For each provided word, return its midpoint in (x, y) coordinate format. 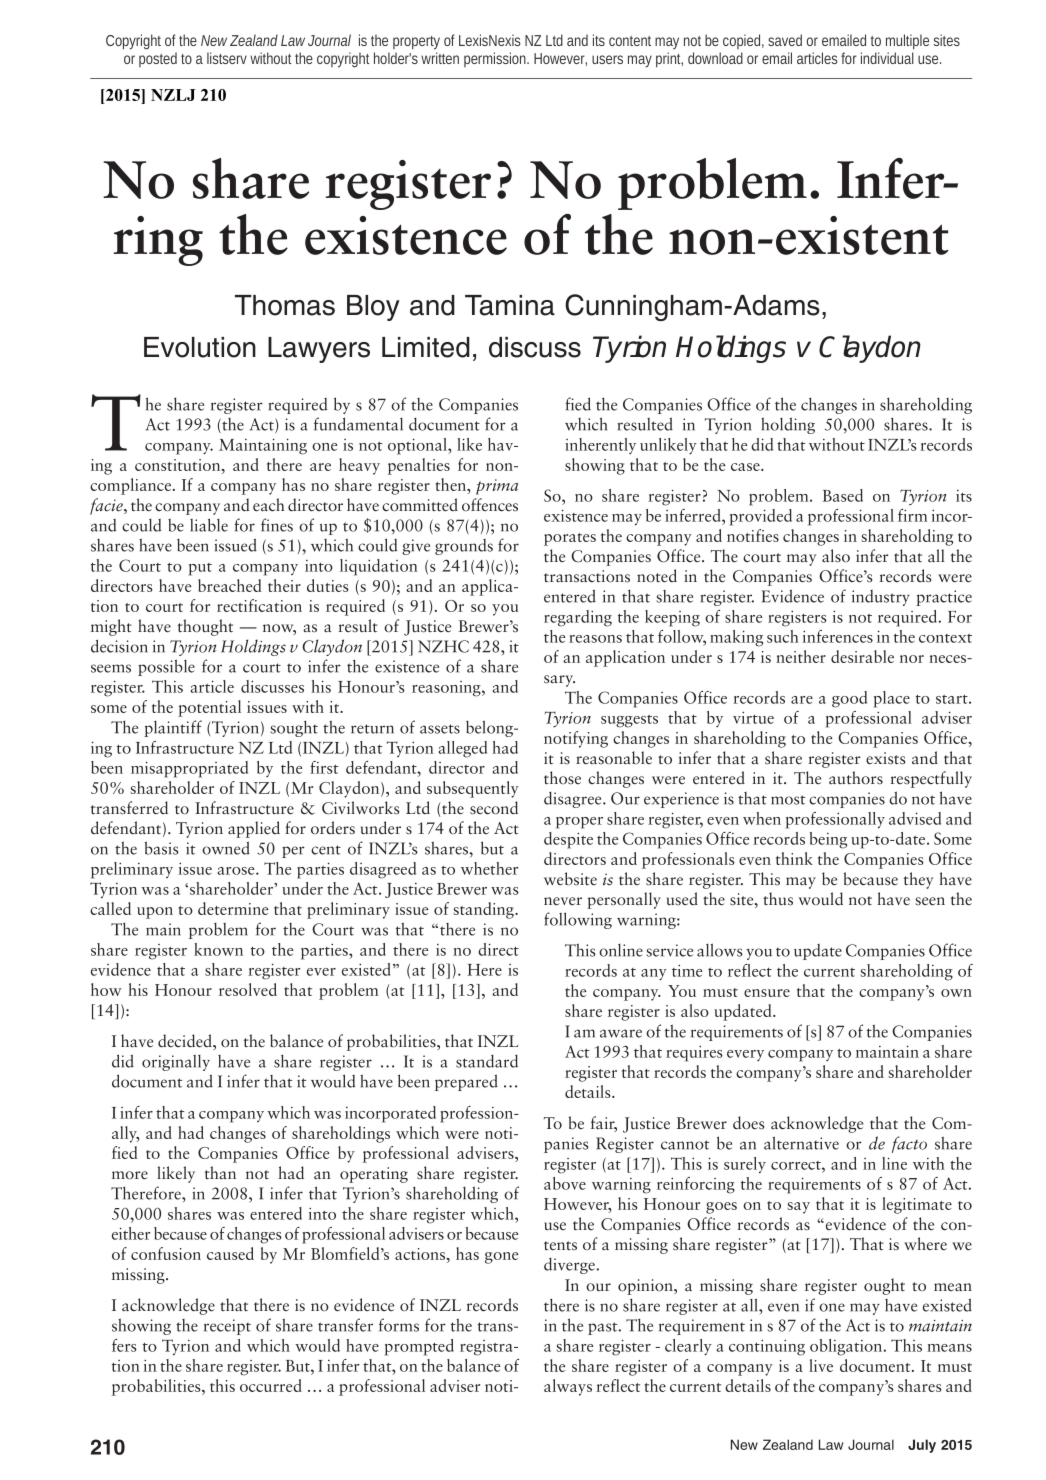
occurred (271, 1385)
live (821, 1365)
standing (485, 910)
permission (496, 59)
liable (209, 525)
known (218, 949)
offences (490, 505)
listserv (227, 58)
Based (843, 495)
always (568, 1387)
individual (887, 58)
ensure (767, 993)
